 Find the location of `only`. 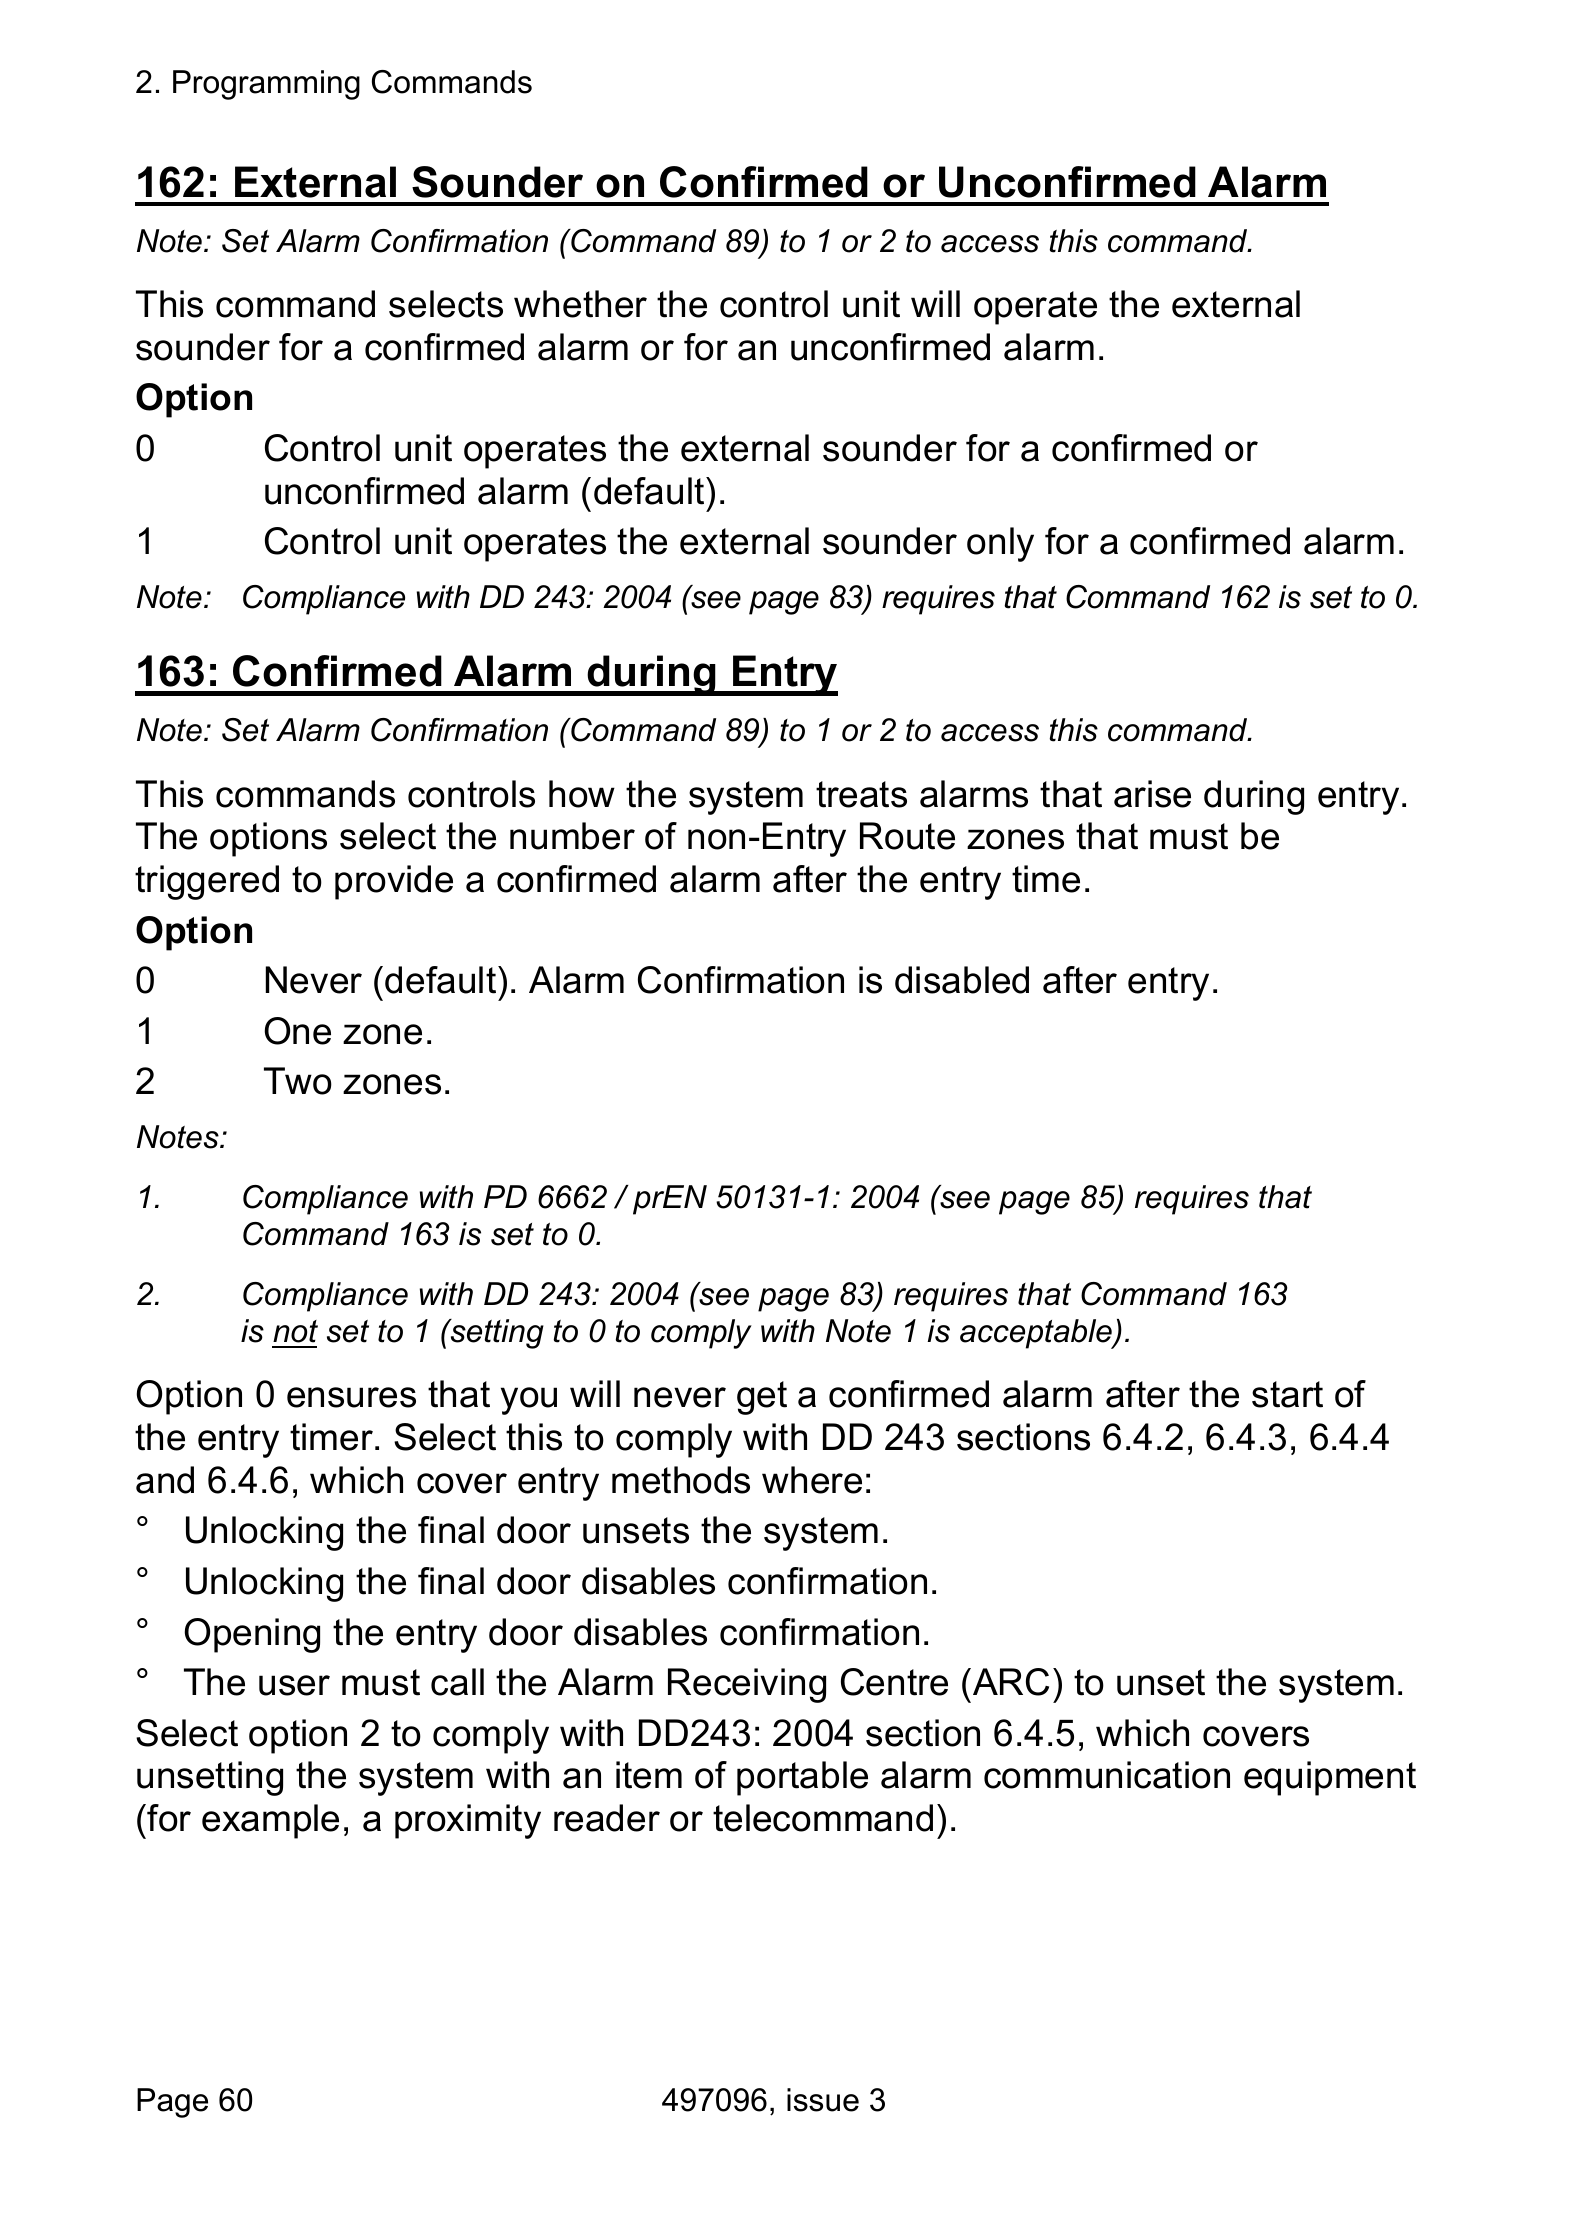

only is located at coordinates (1000, 544).
